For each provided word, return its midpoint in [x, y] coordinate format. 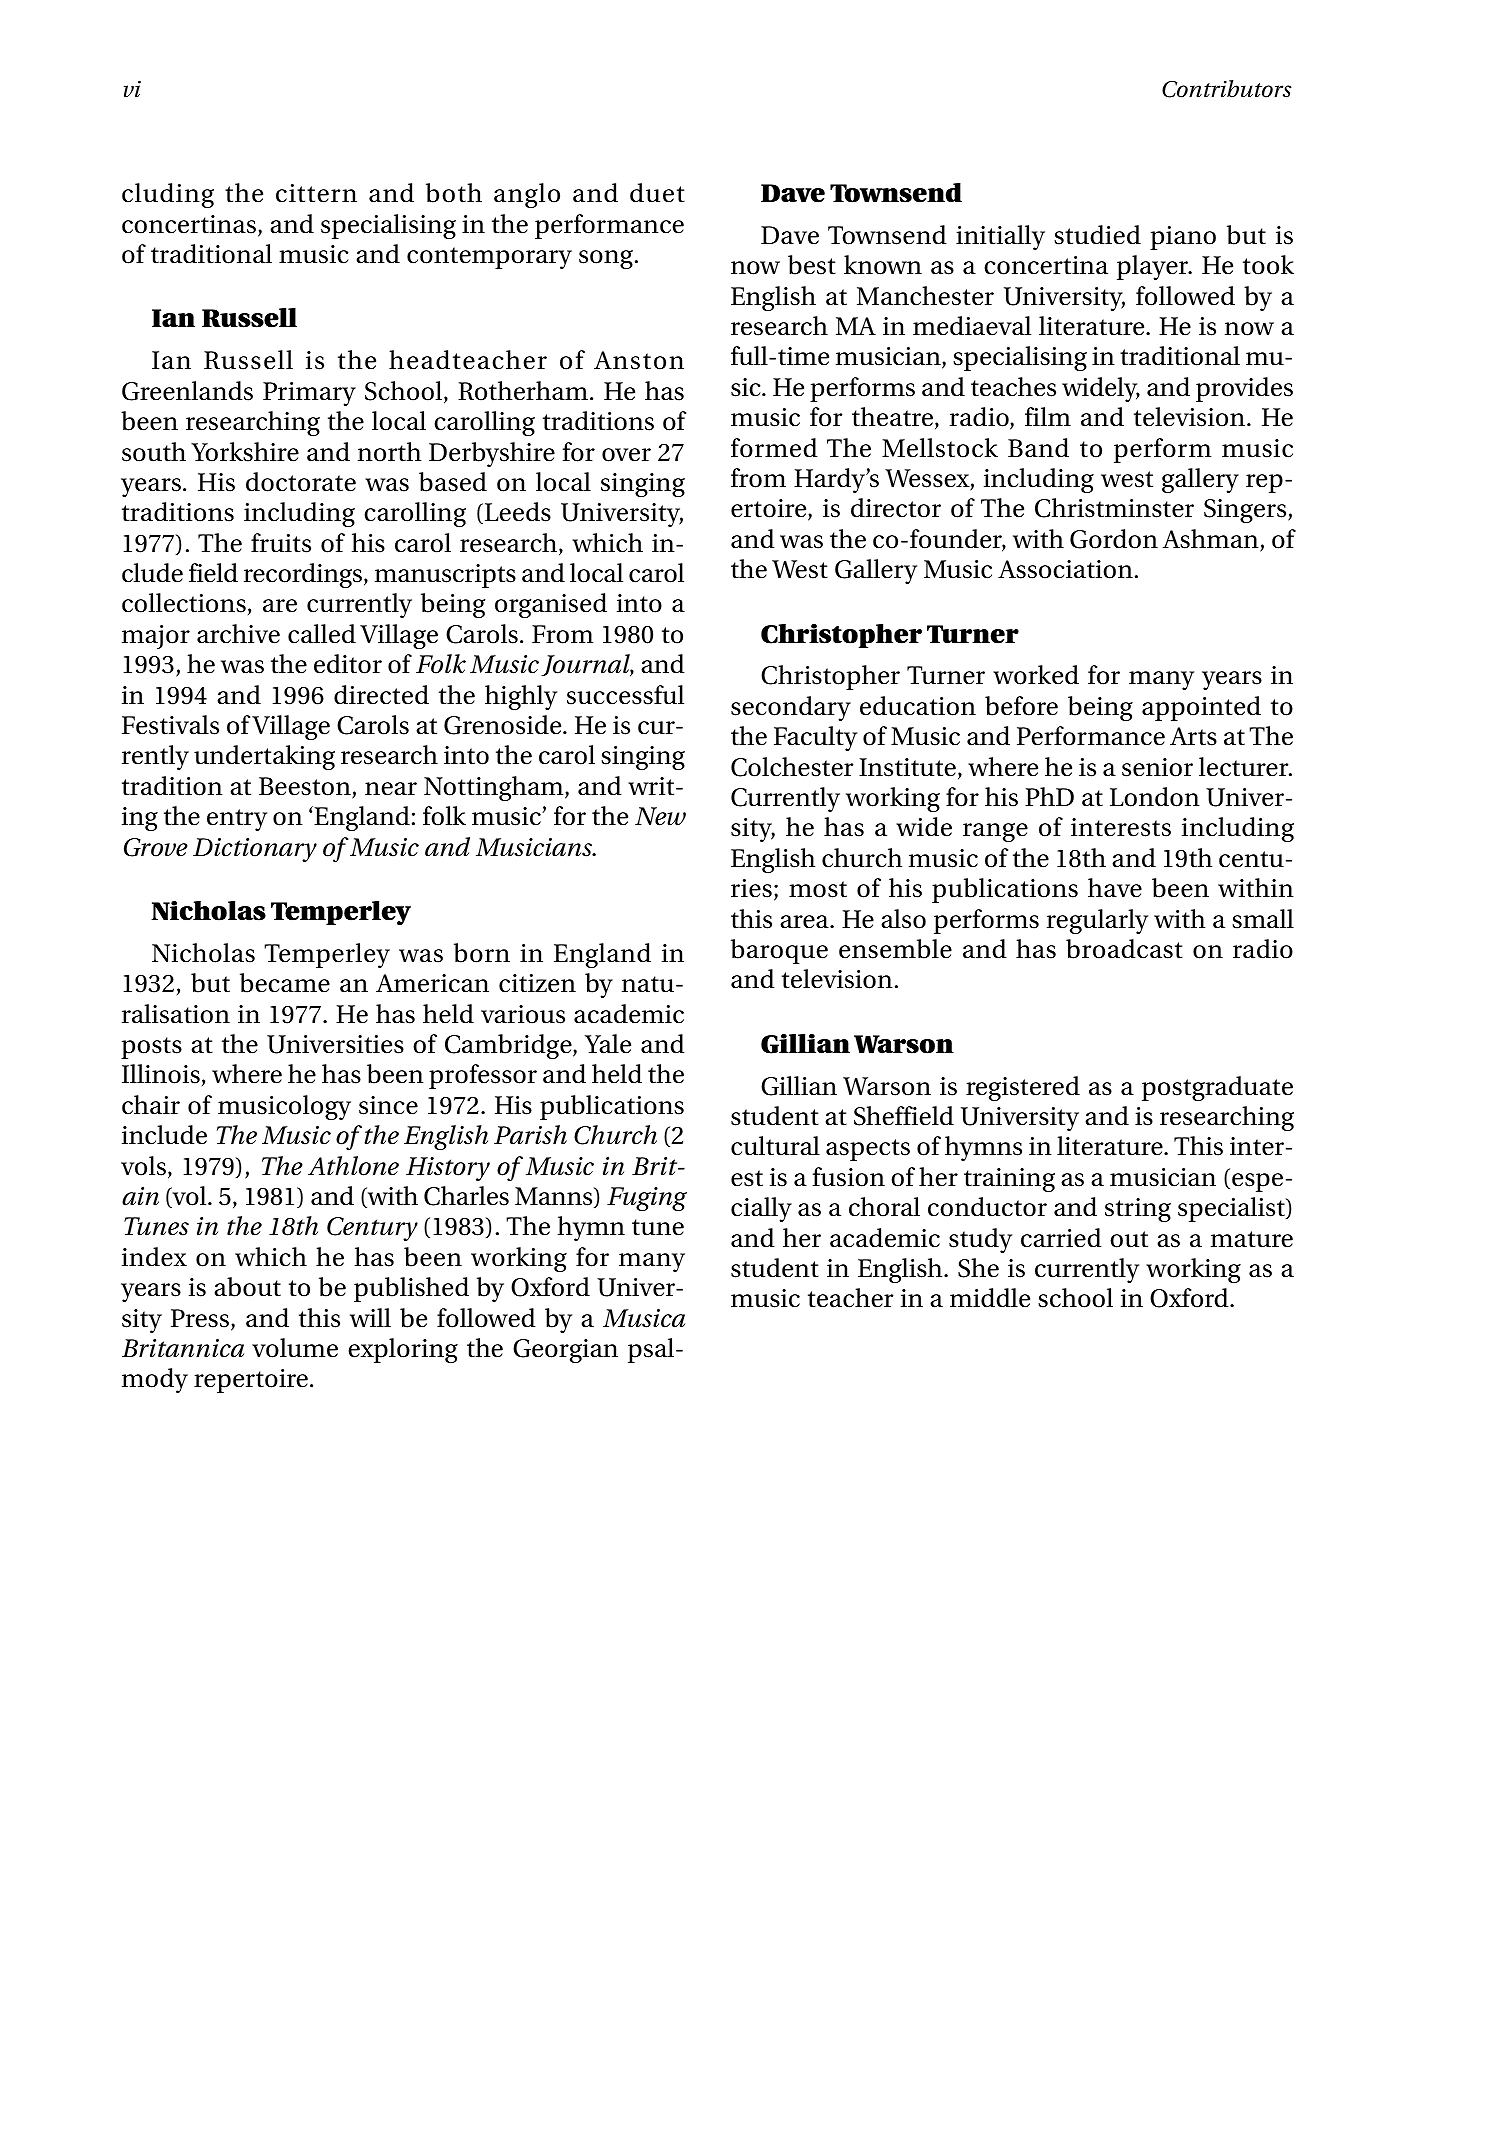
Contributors [1227, 89]
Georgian [565, 1351]
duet [657, 193]
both [454, 193]
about [247, 1287]
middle [990, 1298]
